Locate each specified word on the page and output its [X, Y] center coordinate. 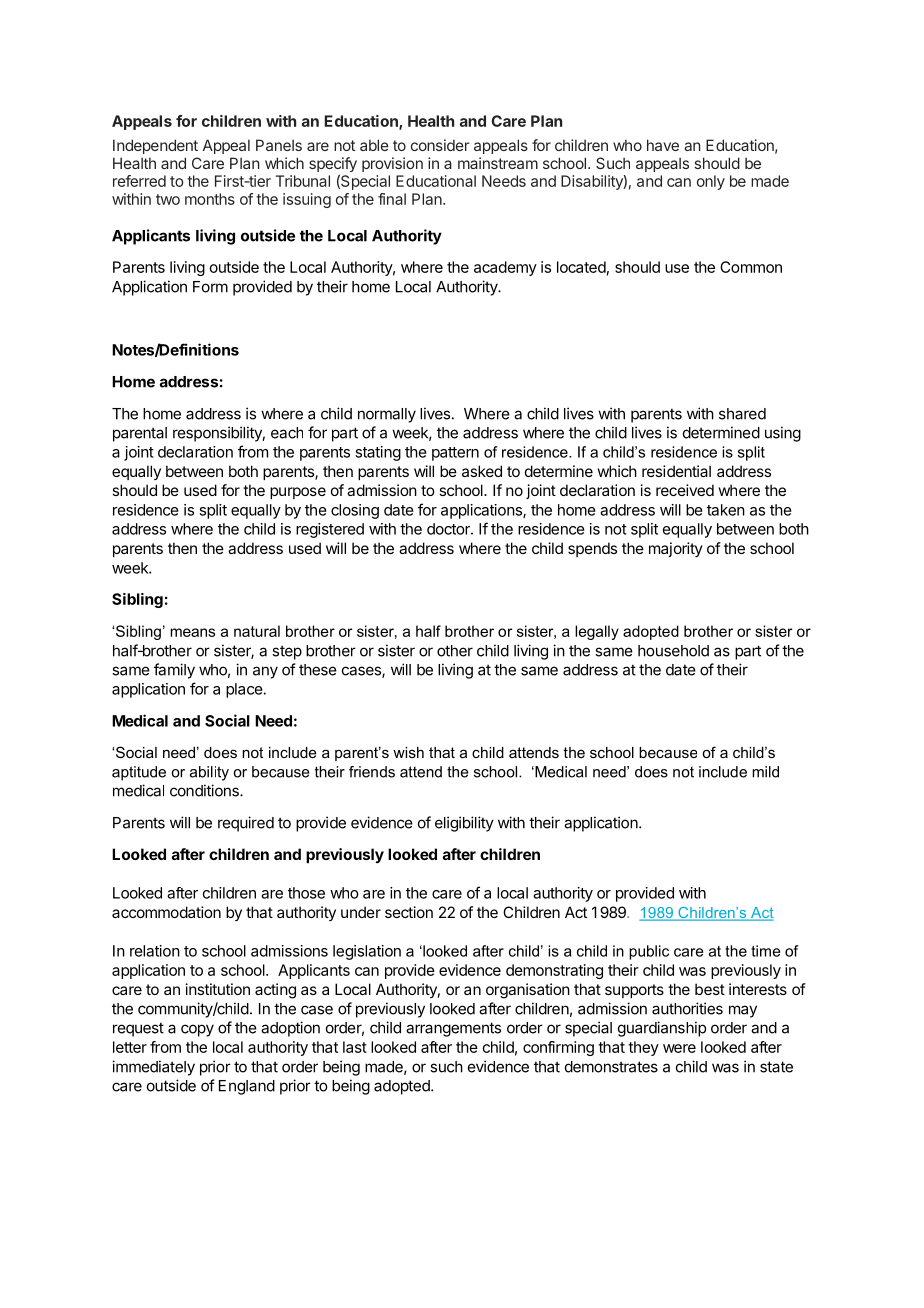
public [649, 952]
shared [742, 414]
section [409, 912]
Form [210, 287]
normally [387, 415]
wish [408, 752]
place [244, 690]
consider [440, 145]
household [673, 651]
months [210, 199]
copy [197, 1030]
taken [726, 510]
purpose [298, 493]
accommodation [166, 912]
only [711, 182]
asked [482, 471]
